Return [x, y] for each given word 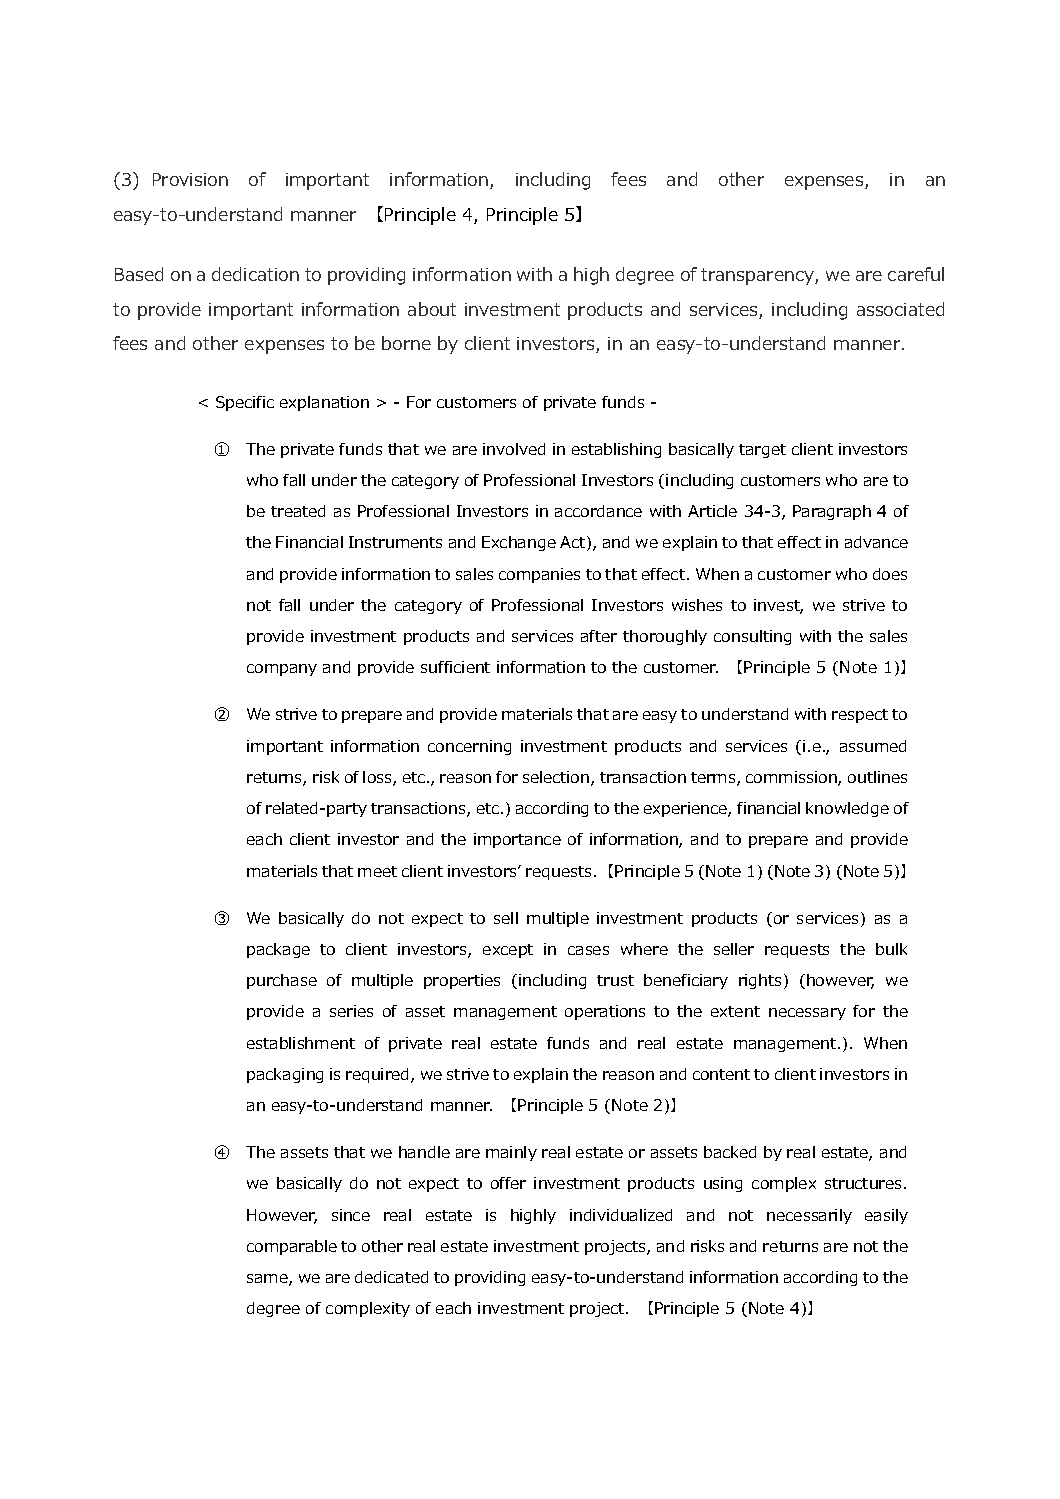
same [268, 1280]
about [432, 309]
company [282, 670]
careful [916, 274]
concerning [469, 747]
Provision [190, 179]
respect [860, 716]
